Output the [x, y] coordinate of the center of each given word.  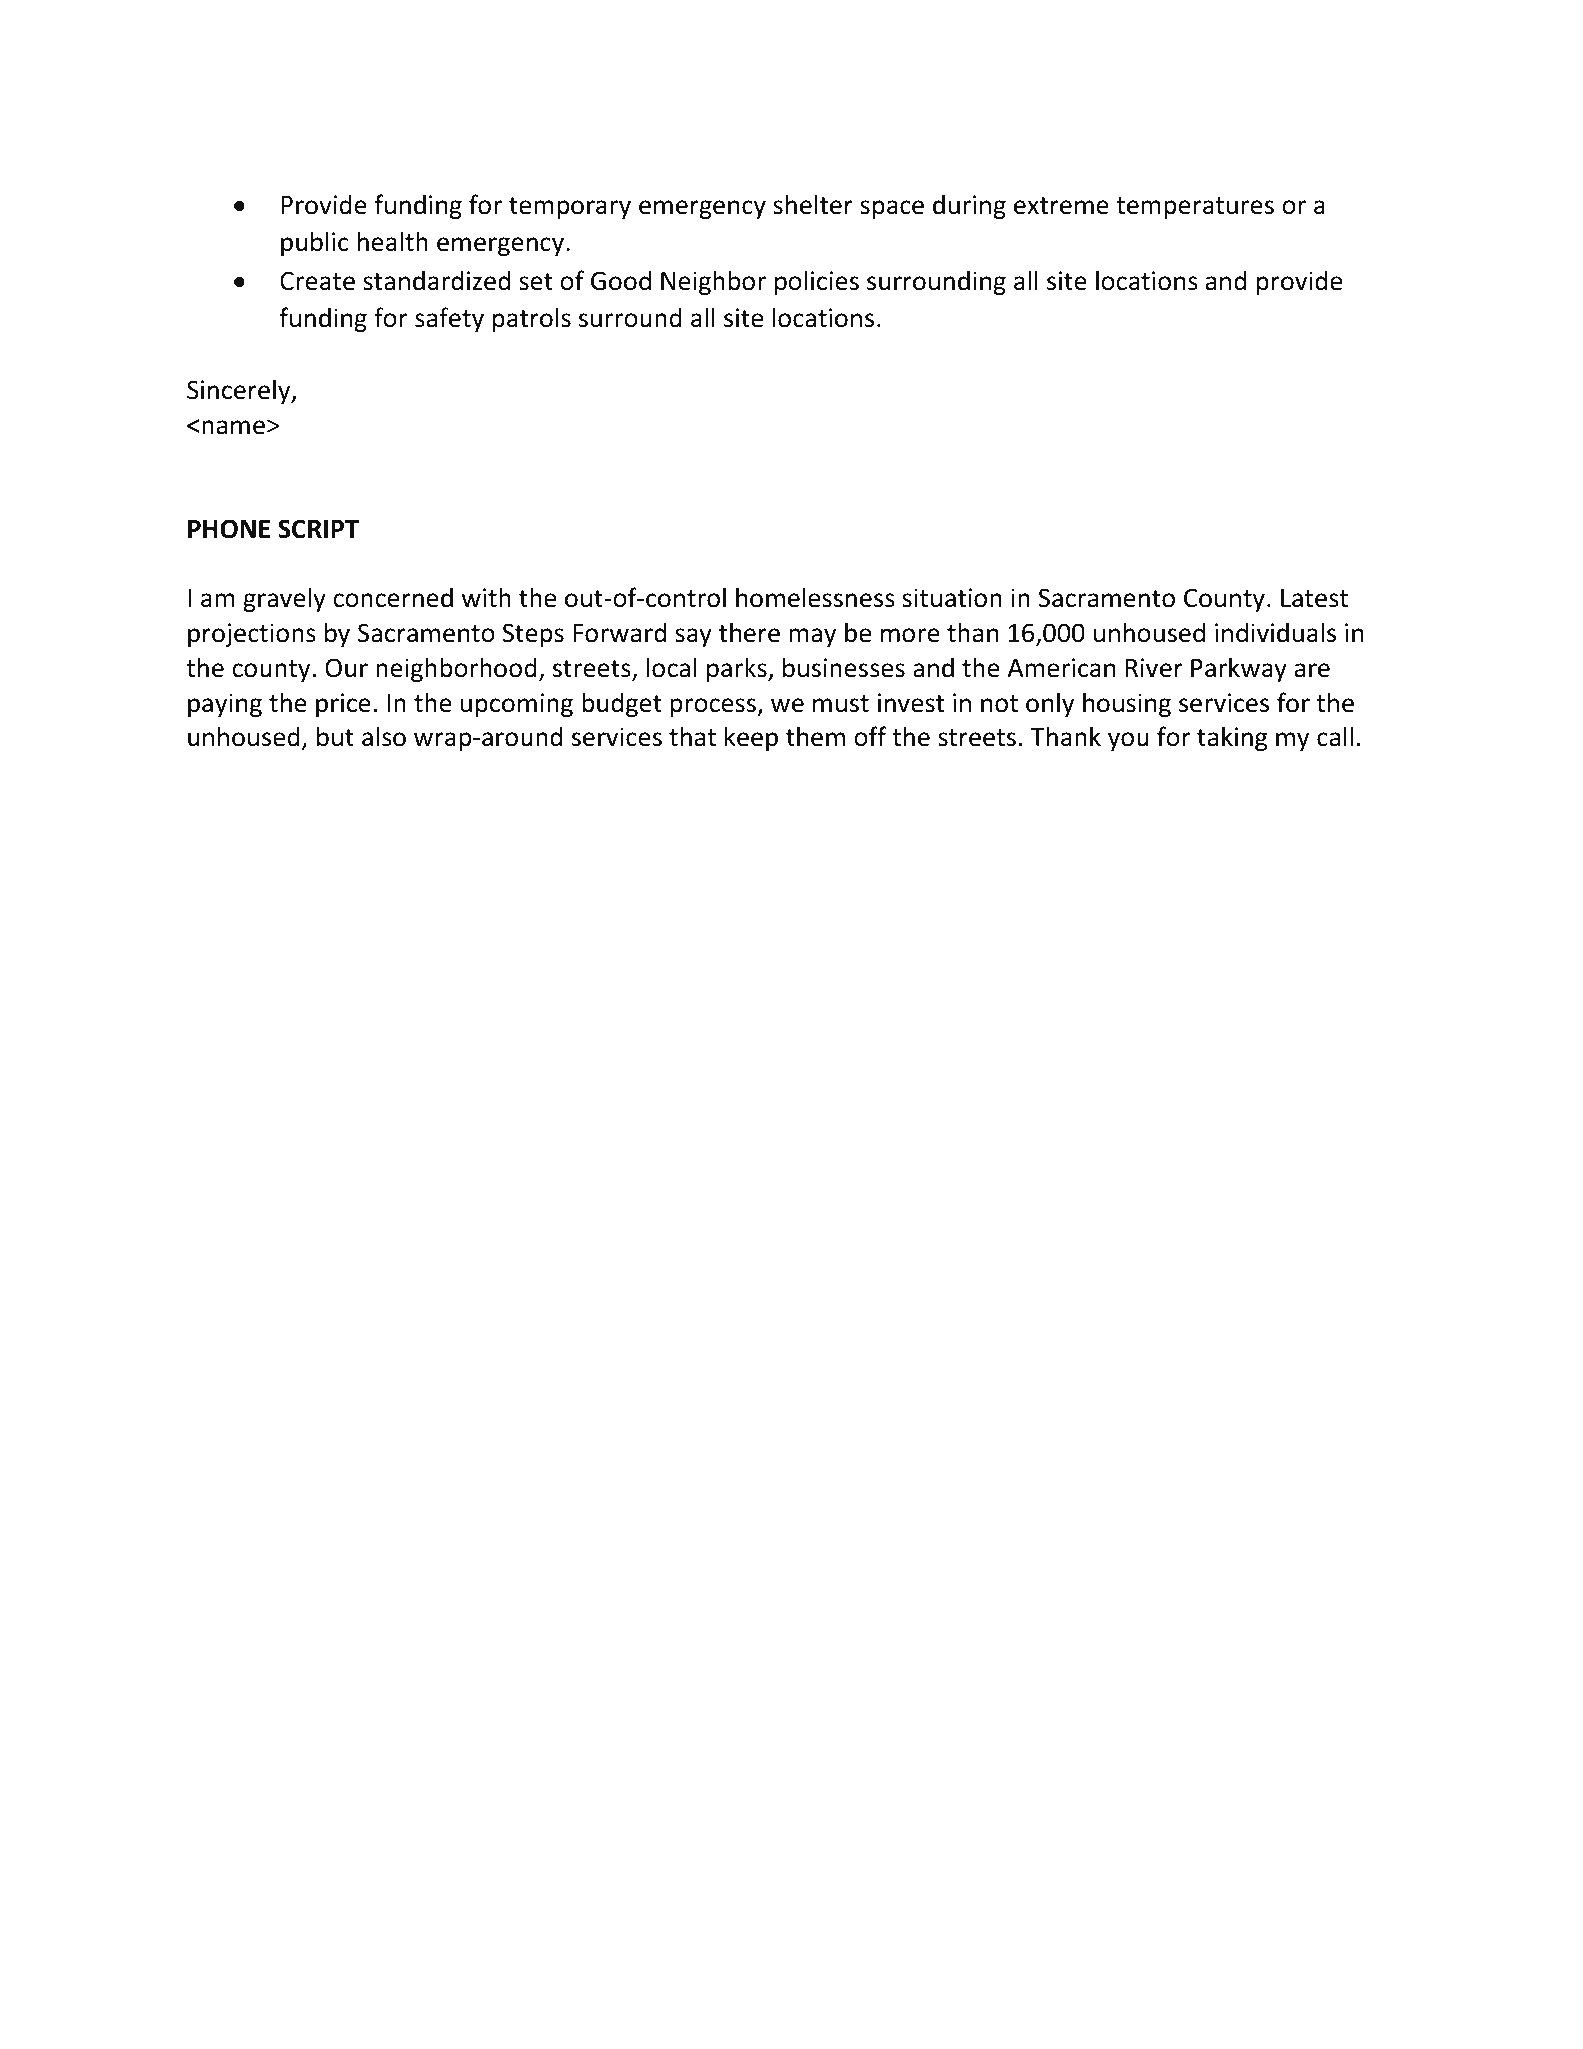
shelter [813, 204]
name [233, 427]
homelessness [815, 597]
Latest [1314, 598]
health [393, 241]
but [335, 736]
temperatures [1195, 208]
